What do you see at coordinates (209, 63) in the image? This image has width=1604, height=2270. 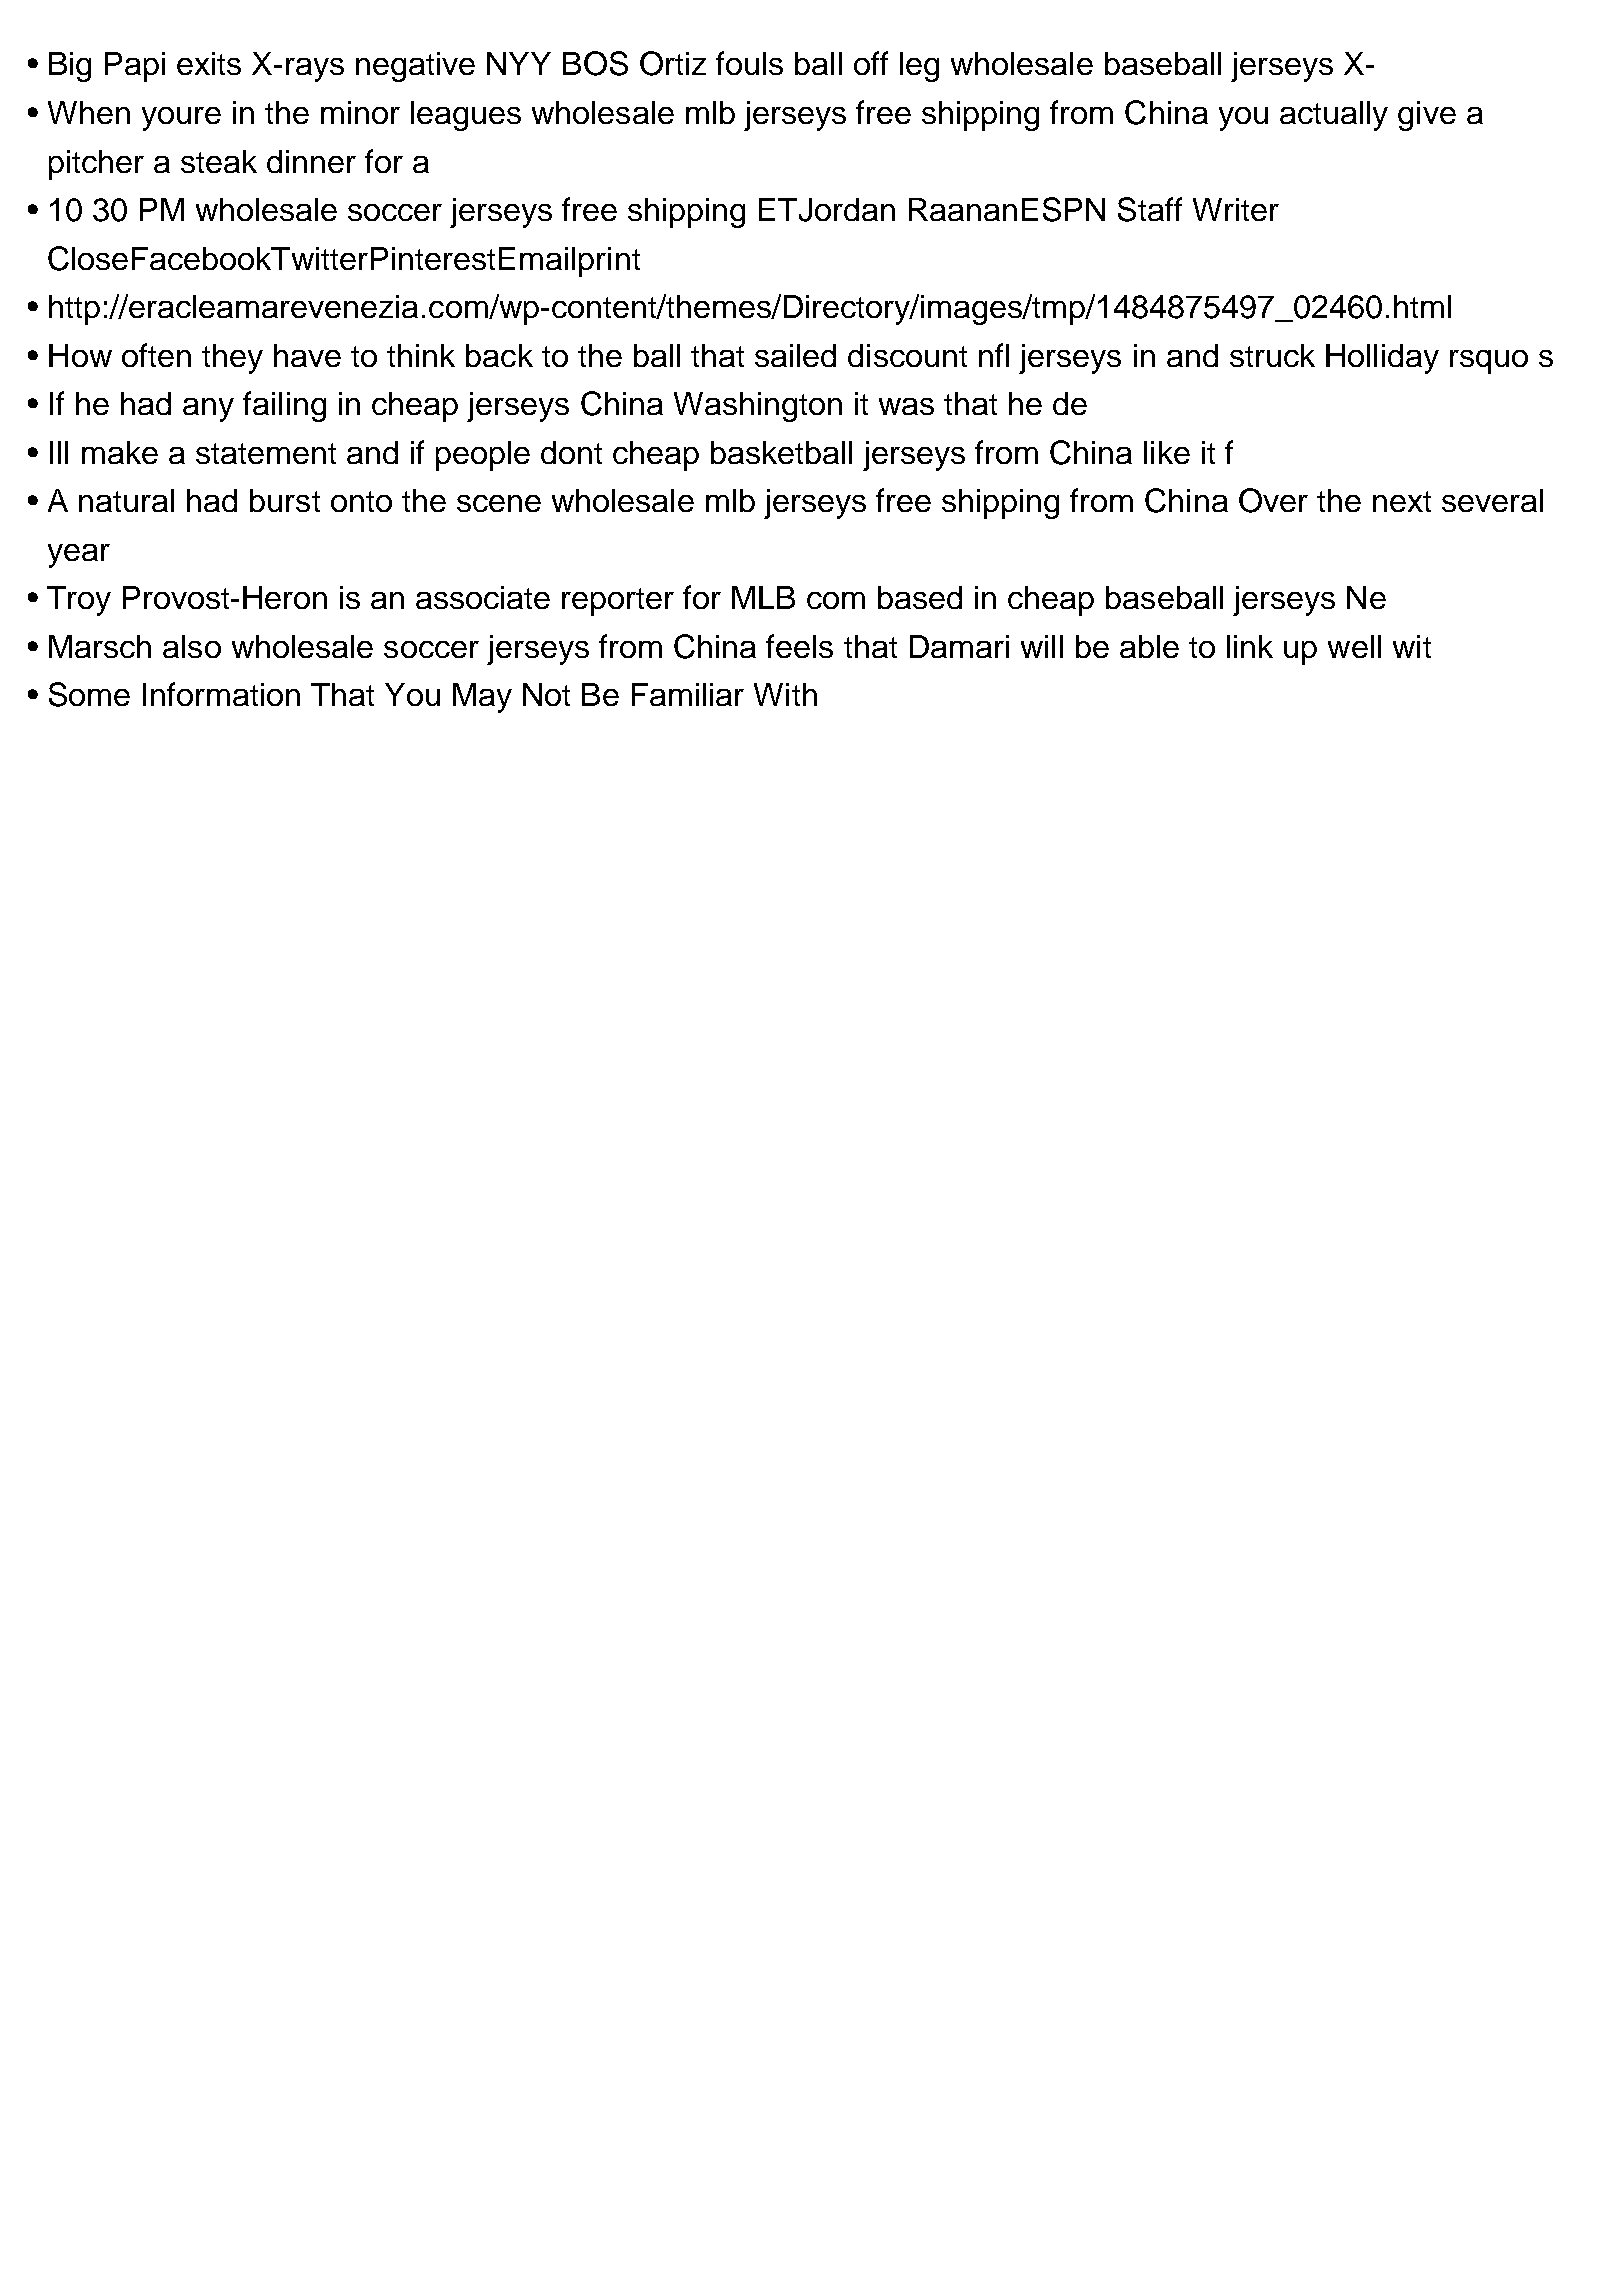 I see `exits` at bounding box center [209, 63].
